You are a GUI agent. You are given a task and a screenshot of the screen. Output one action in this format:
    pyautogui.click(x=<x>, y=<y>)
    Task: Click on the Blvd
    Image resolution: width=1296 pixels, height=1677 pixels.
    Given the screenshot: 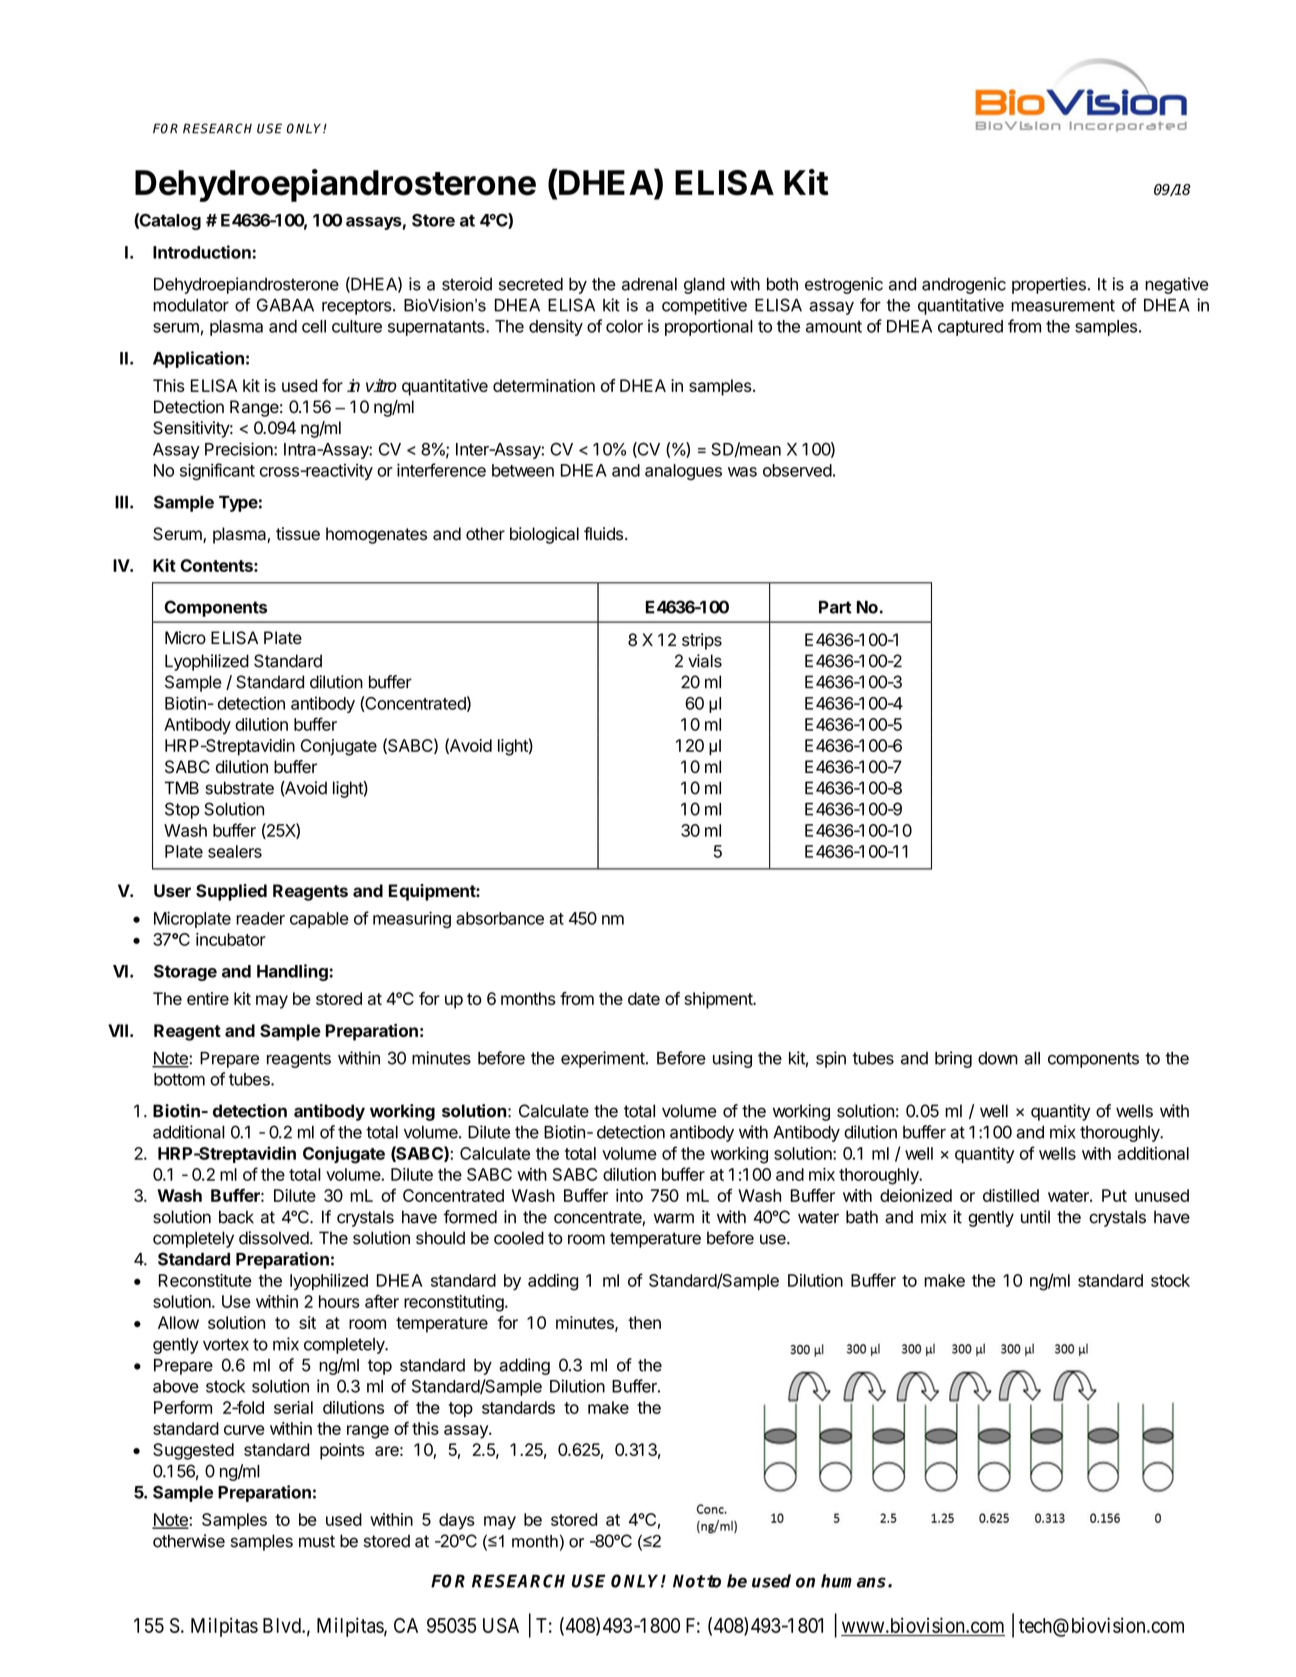 What is the action you would take?
    pyautogui.click(x=283, y=1625)
